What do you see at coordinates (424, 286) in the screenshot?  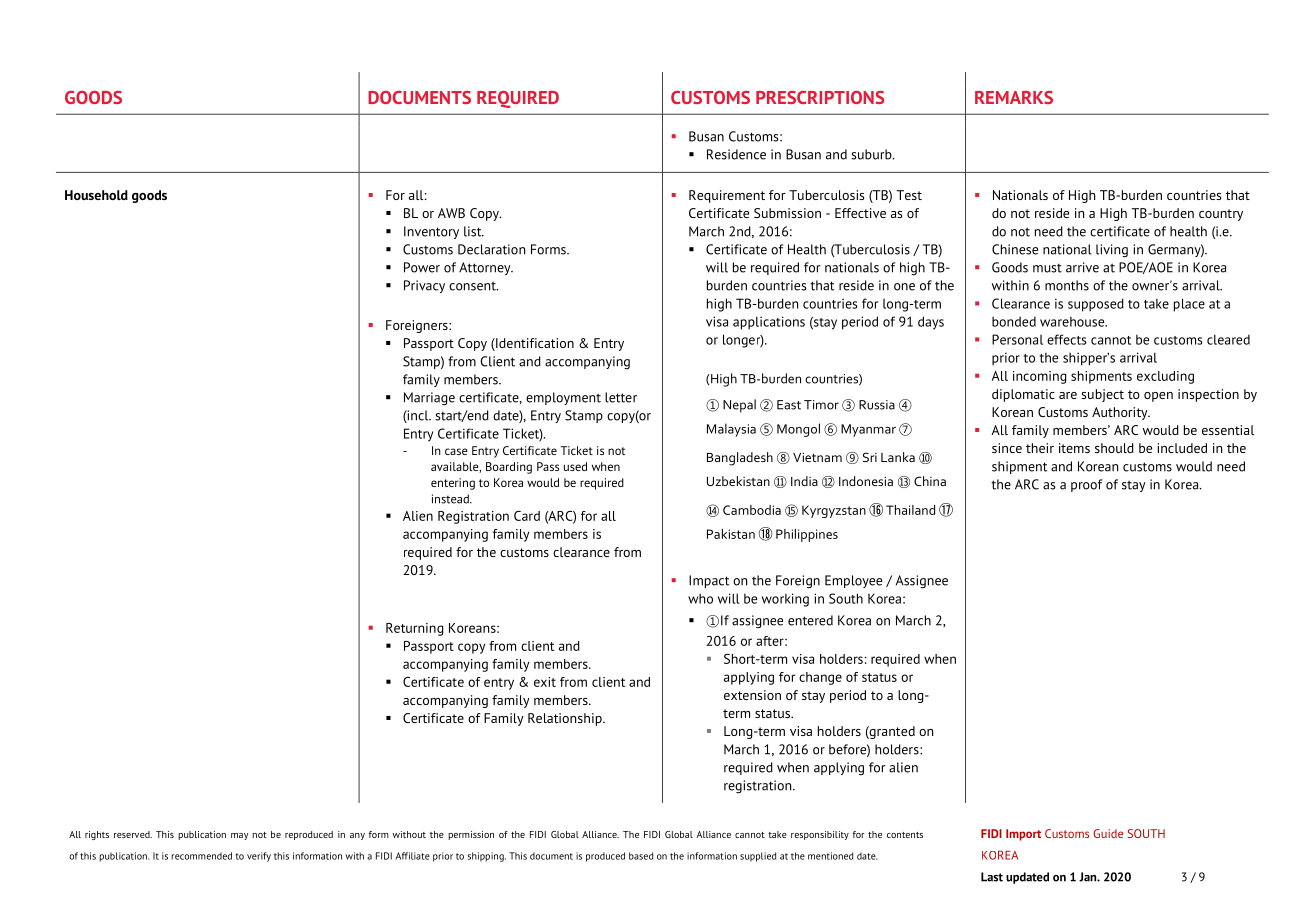 I see `Privacy` at bounding box center [424, 286].
